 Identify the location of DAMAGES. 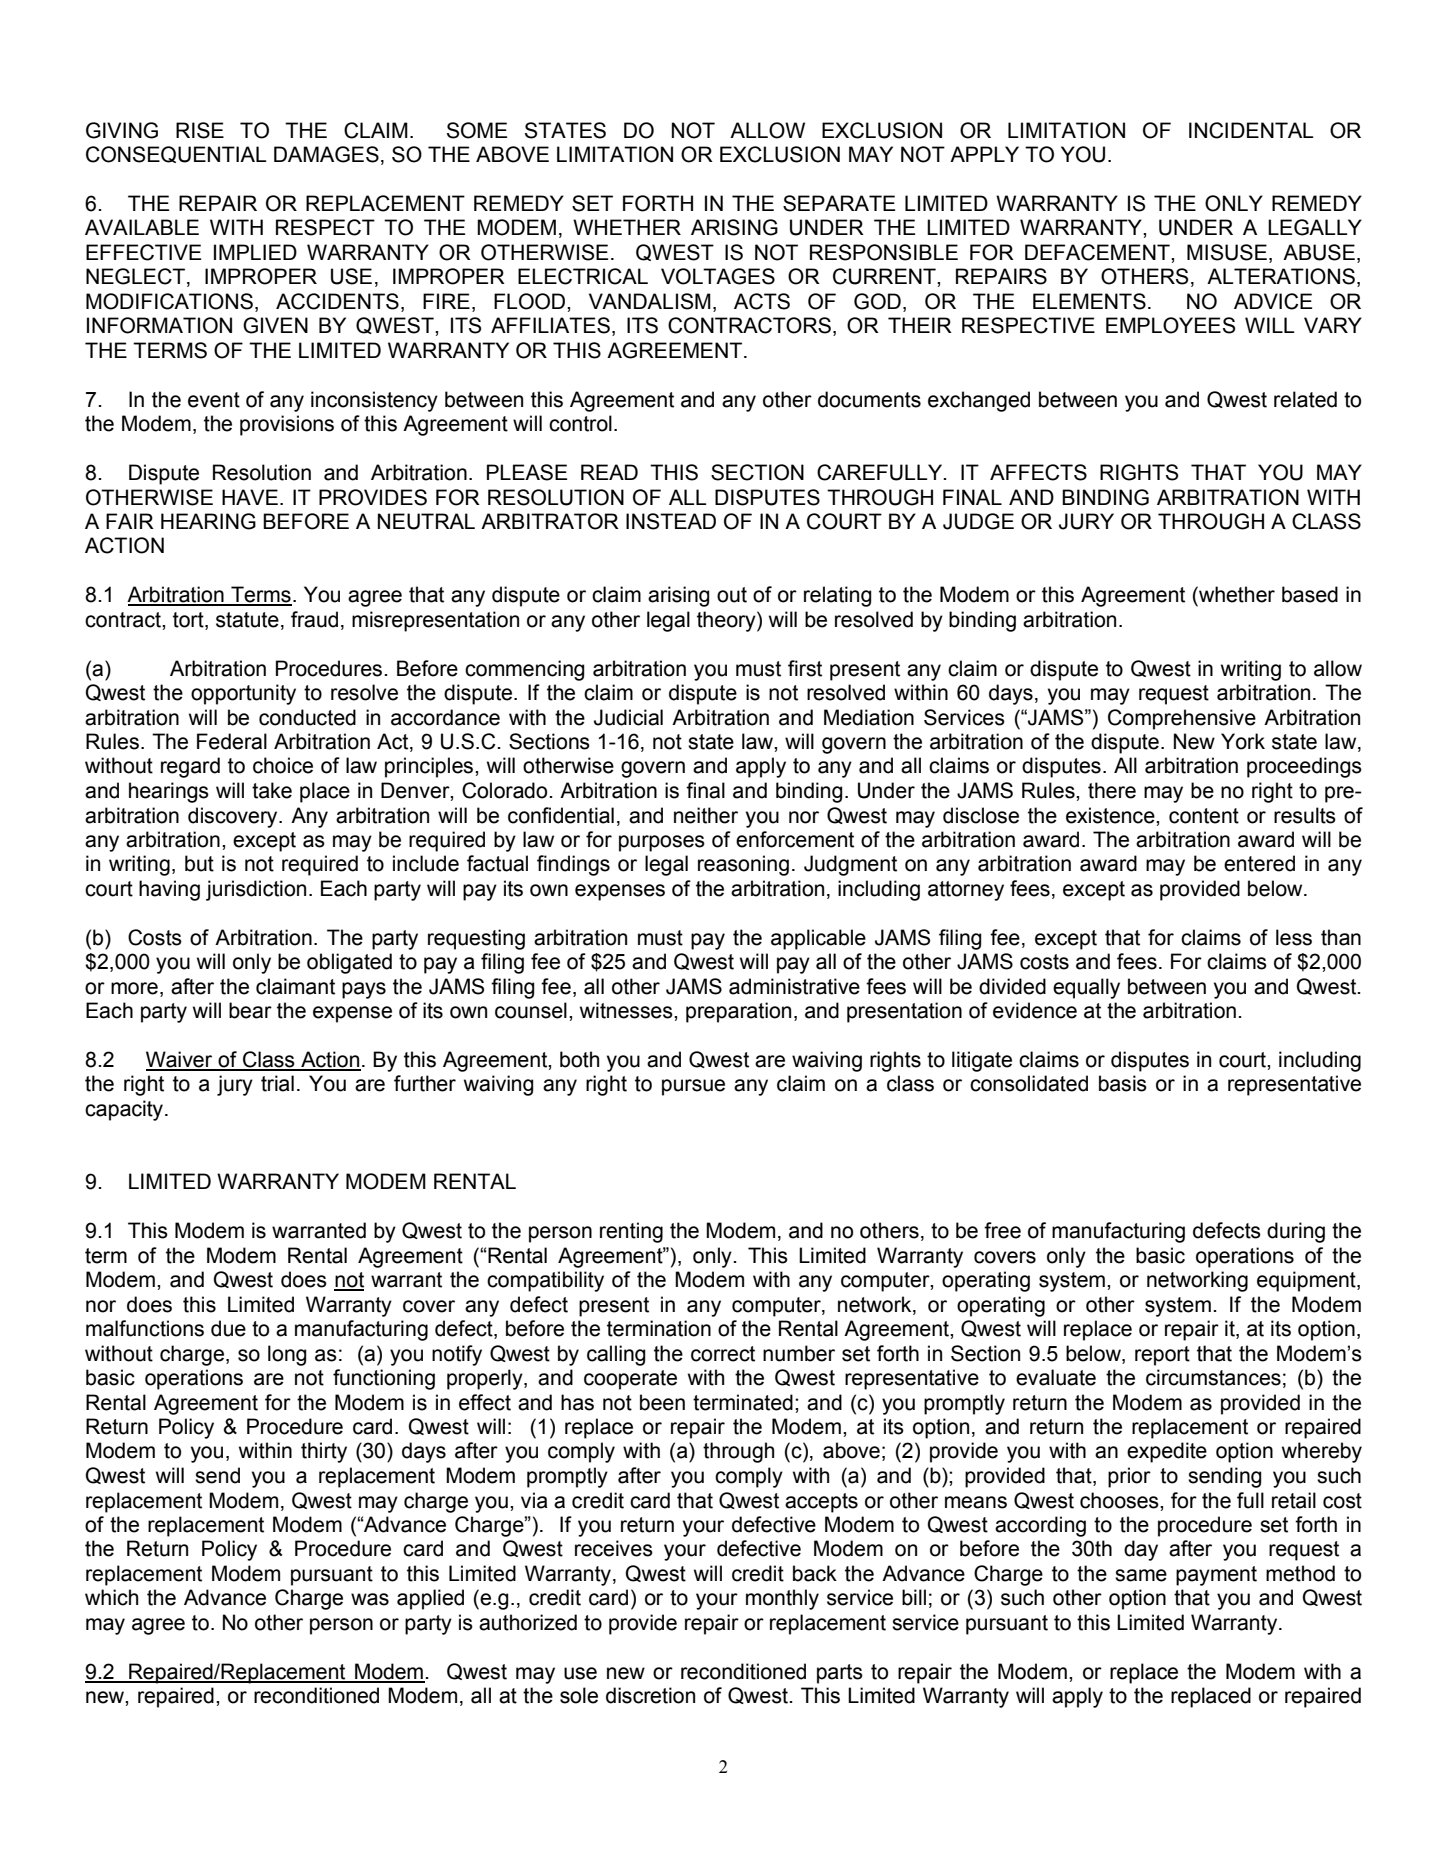
(326, 154).
